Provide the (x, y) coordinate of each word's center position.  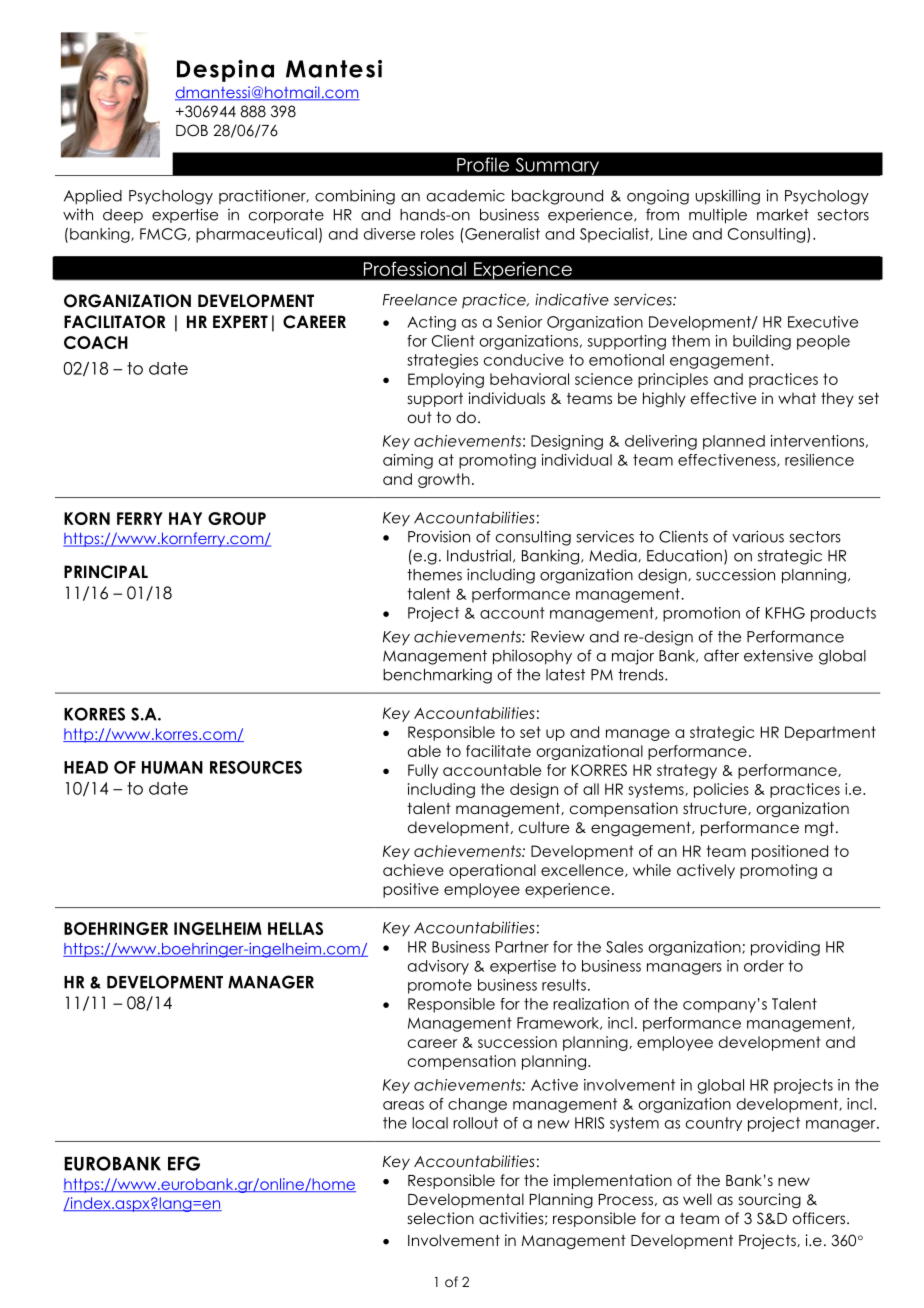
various (758, 536)
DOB (192, 130)
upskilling (727, 197)
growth (444, 480)
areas (403, 1105)
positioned (790, 852)
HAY (185, 518)
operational (492, 871)
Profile (483, 164)
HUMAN (172, 767)
